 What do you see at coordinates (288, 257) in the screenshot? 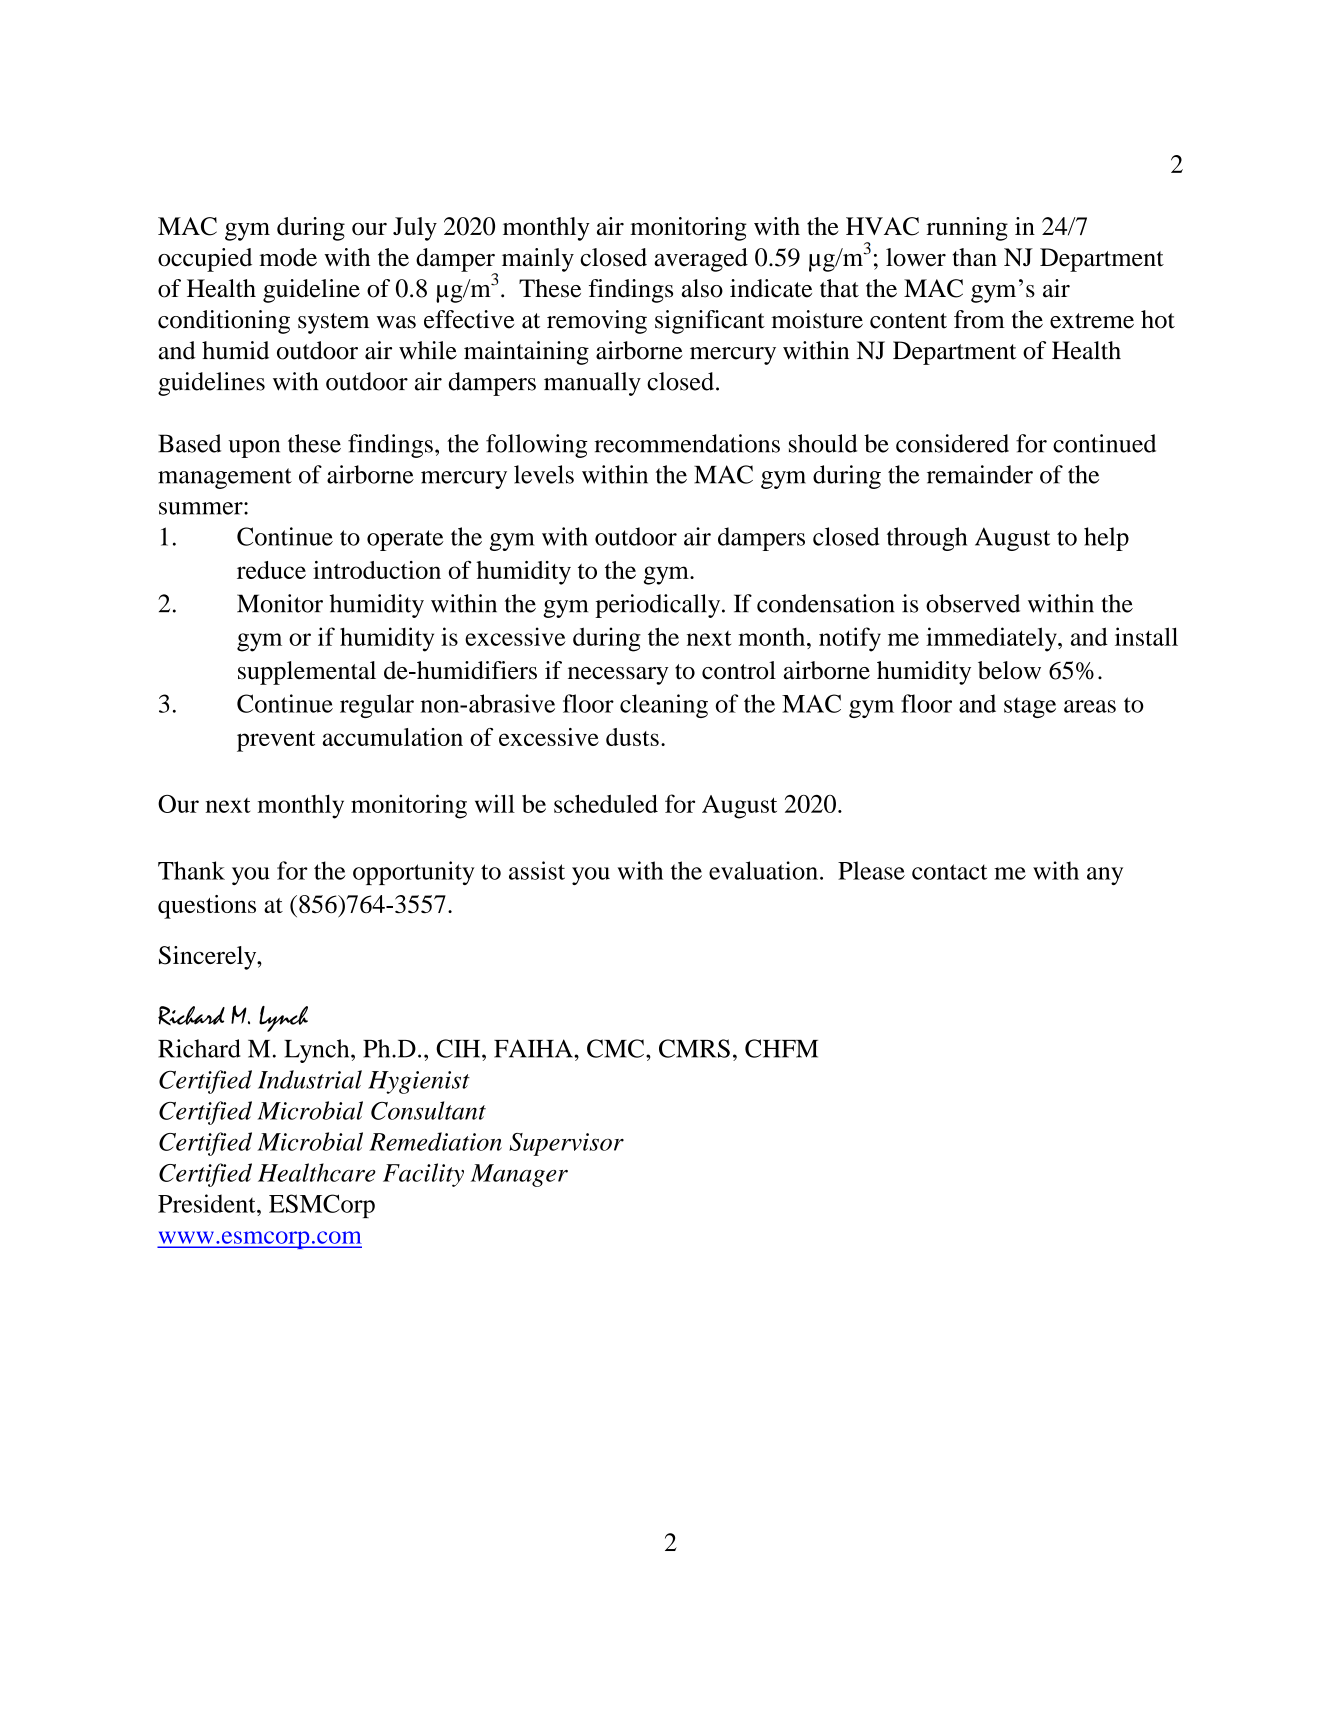
I see `mode` at bounding box center [288, 257].
